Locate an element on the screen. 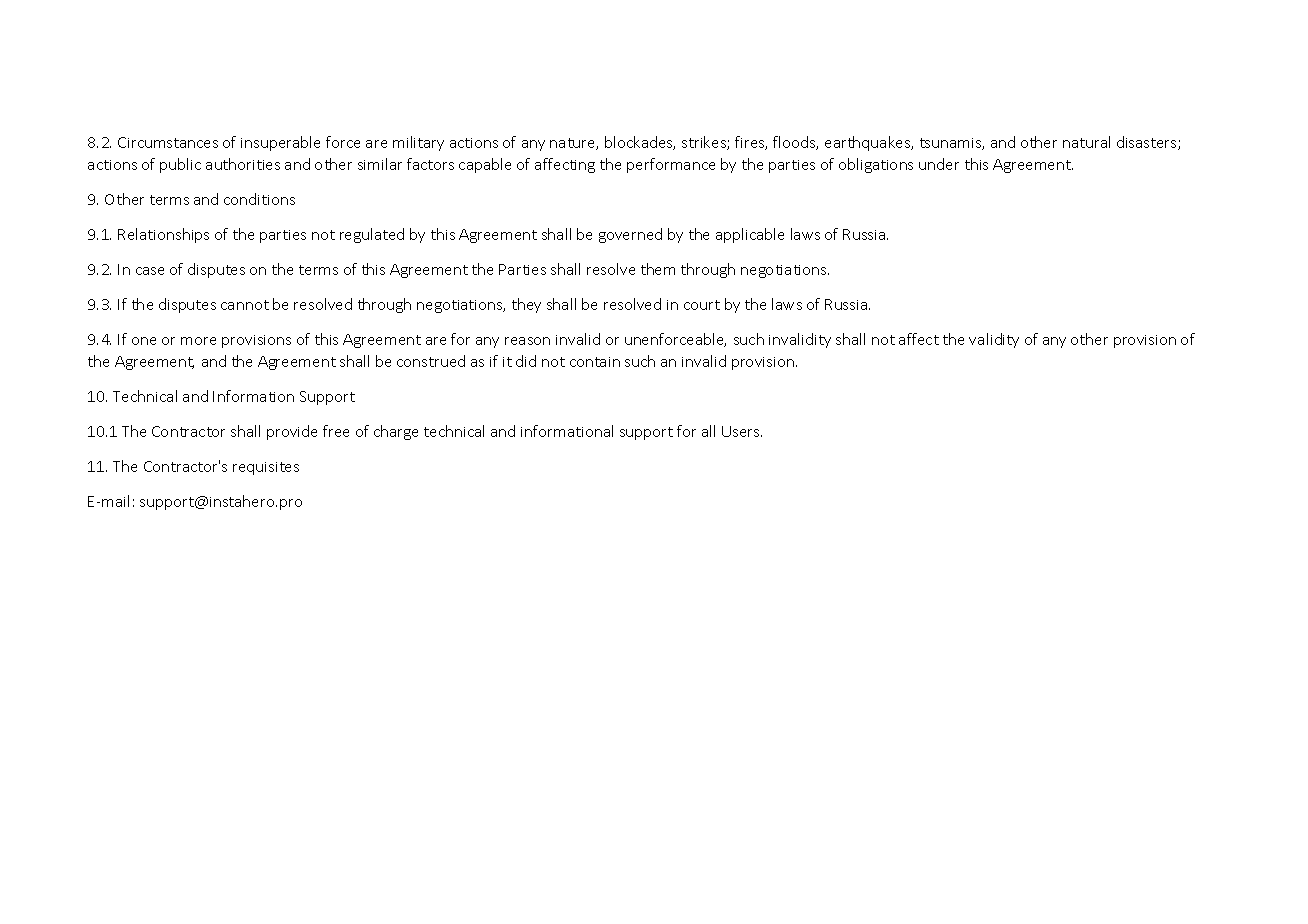 Image resolution: width=1308 pixels, height=924 pixels. them is located at coordinates (658, 269).
